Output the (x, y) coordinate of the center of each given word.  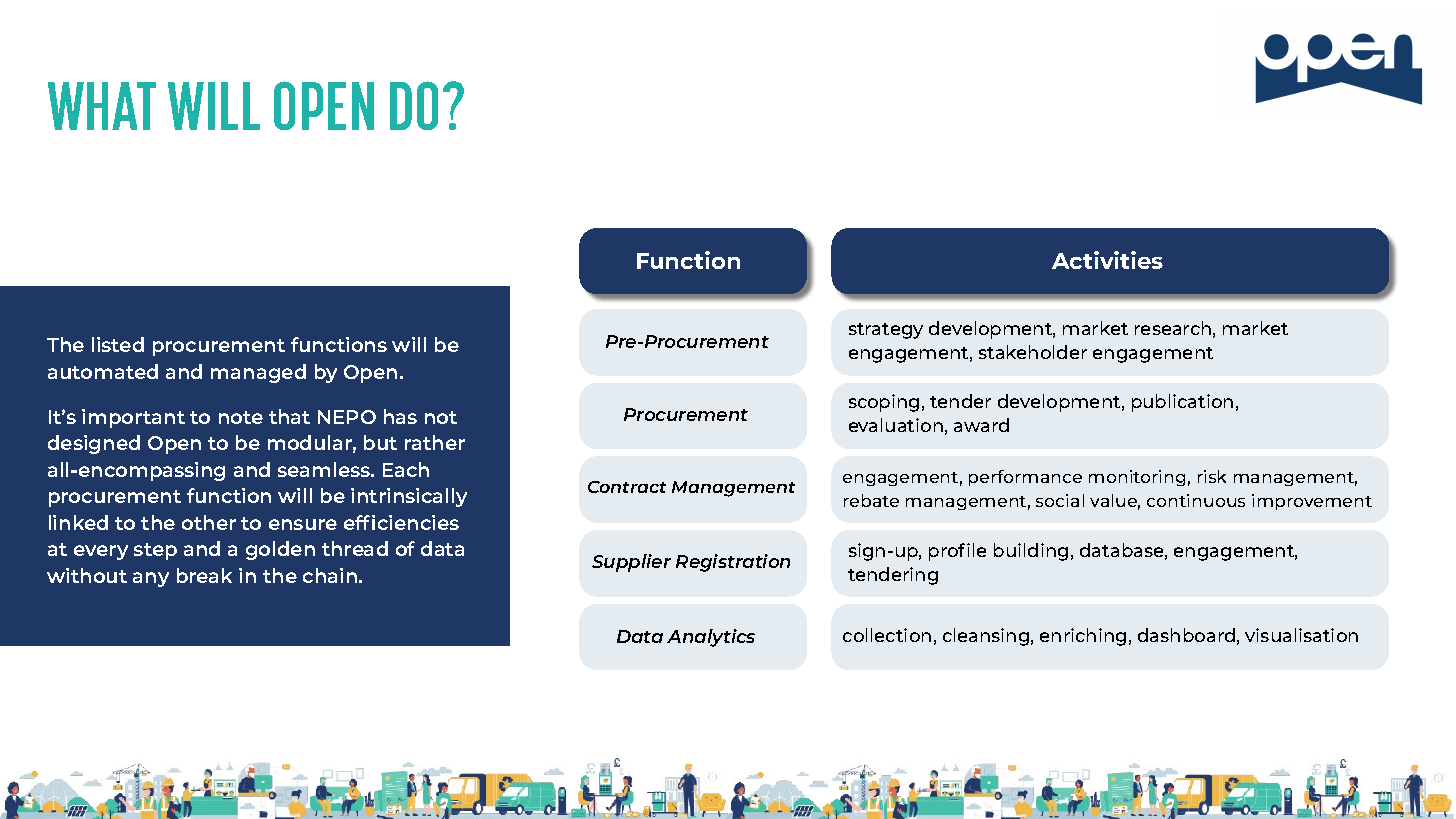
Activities (1107, 260)
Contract (627, 487)
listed (118, 344)
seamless (325, 469)
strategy (886, 331)
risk (1212, 476)
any (151, 579)
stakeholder (1033, 352)
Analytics (711, 638)
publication (1182, 403)
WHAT (102, 106)
